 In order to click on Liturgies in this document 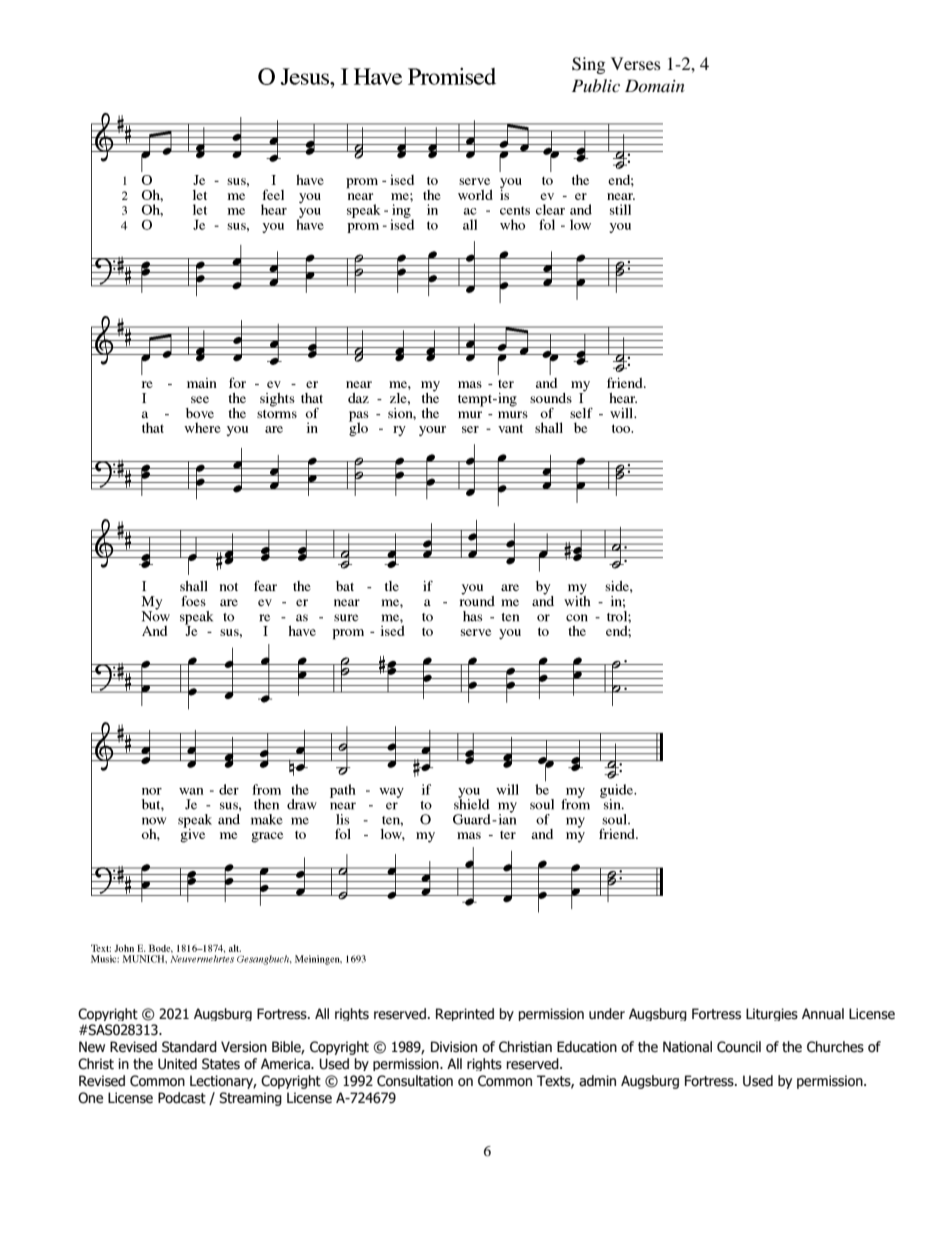, I will do `click(772, 1014)`.
